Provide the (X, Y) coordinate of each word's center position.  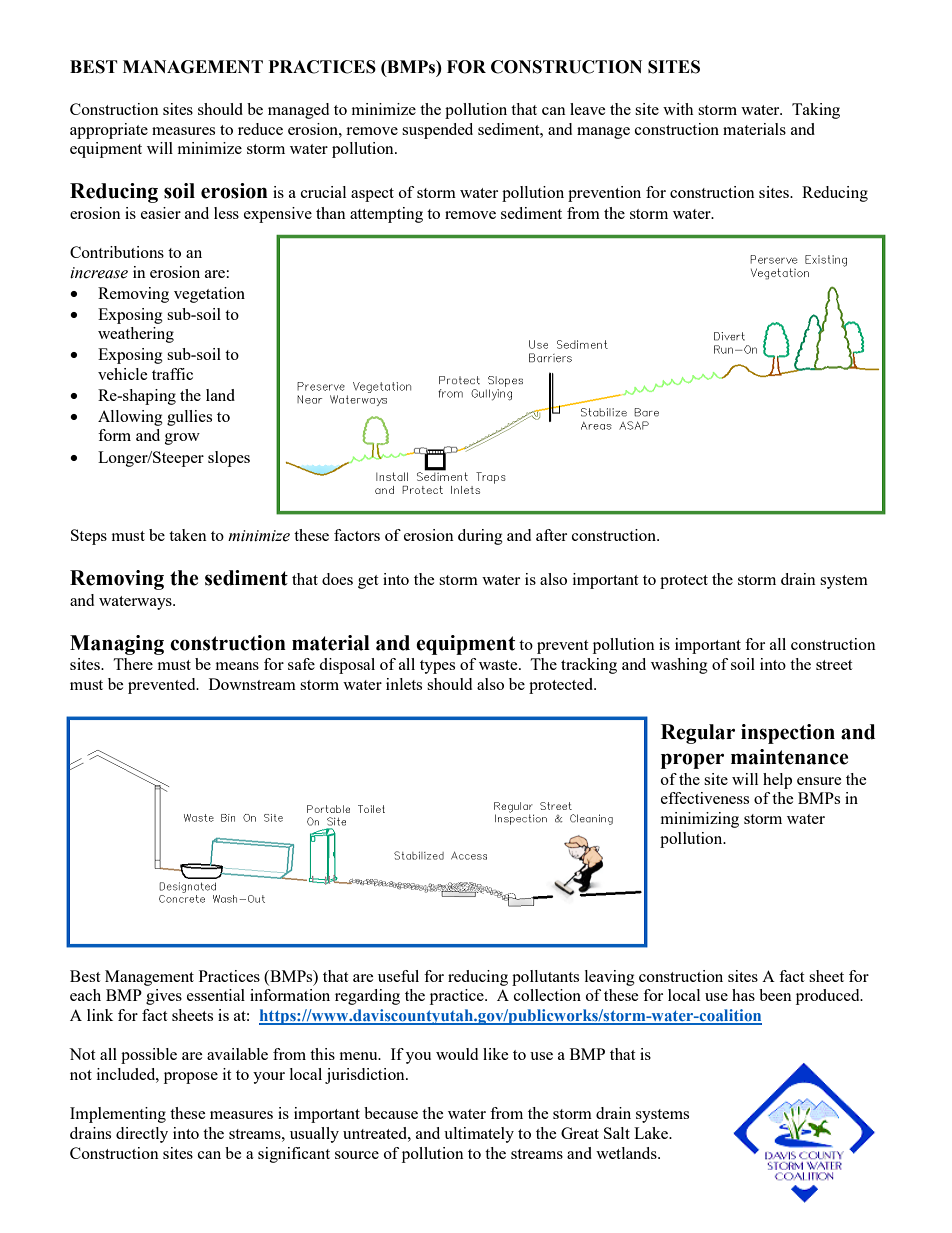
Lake (652, 1133)
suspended (437, 131)
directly (142, 1135)
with (678, 109)
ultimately (479, 1135)
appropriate (109, 131)
